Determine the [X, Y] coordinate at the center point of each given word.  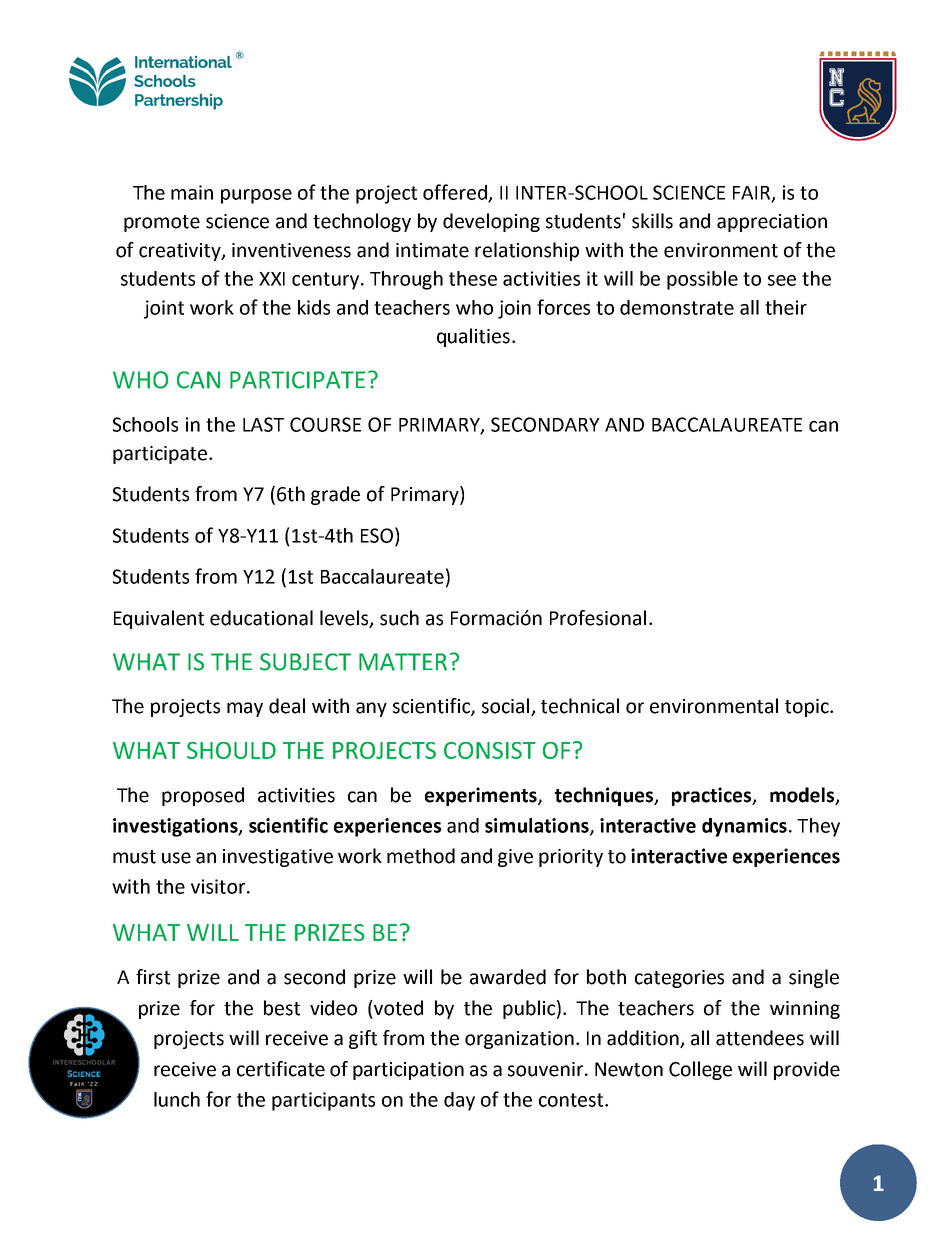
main [192, 192]
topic [808, 708]
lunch [177, 1099]
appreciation [772, 223]
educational [261, 618]
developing [491, 222]
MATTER [403, 662]
